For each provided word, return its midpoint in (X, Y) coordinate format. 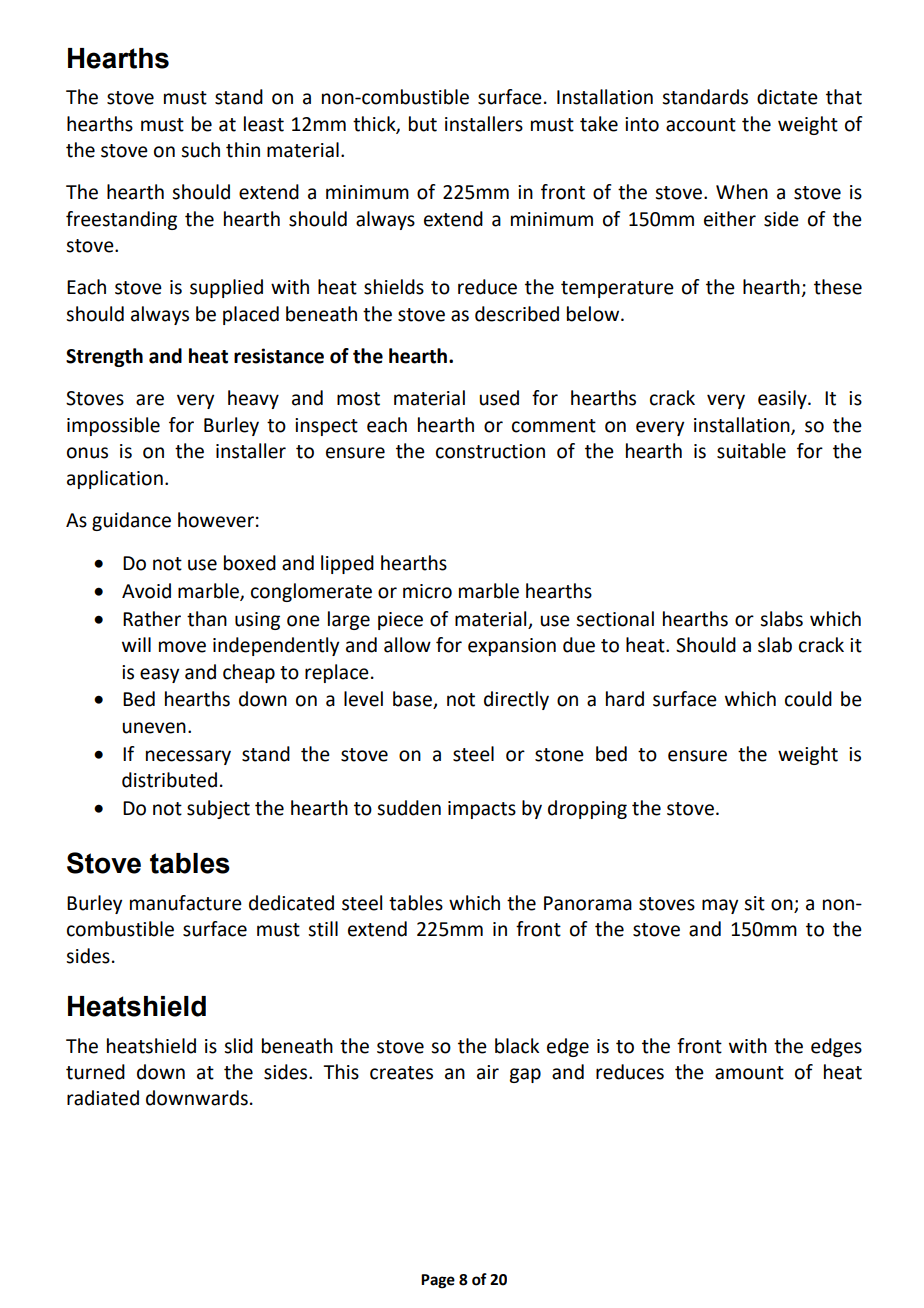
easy (159, 675)
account (701, 125)
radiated (103, 1098)
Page (438, 1281)
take (599, 124)
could (808, 699)
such (200, 150)
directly (516, 700)
